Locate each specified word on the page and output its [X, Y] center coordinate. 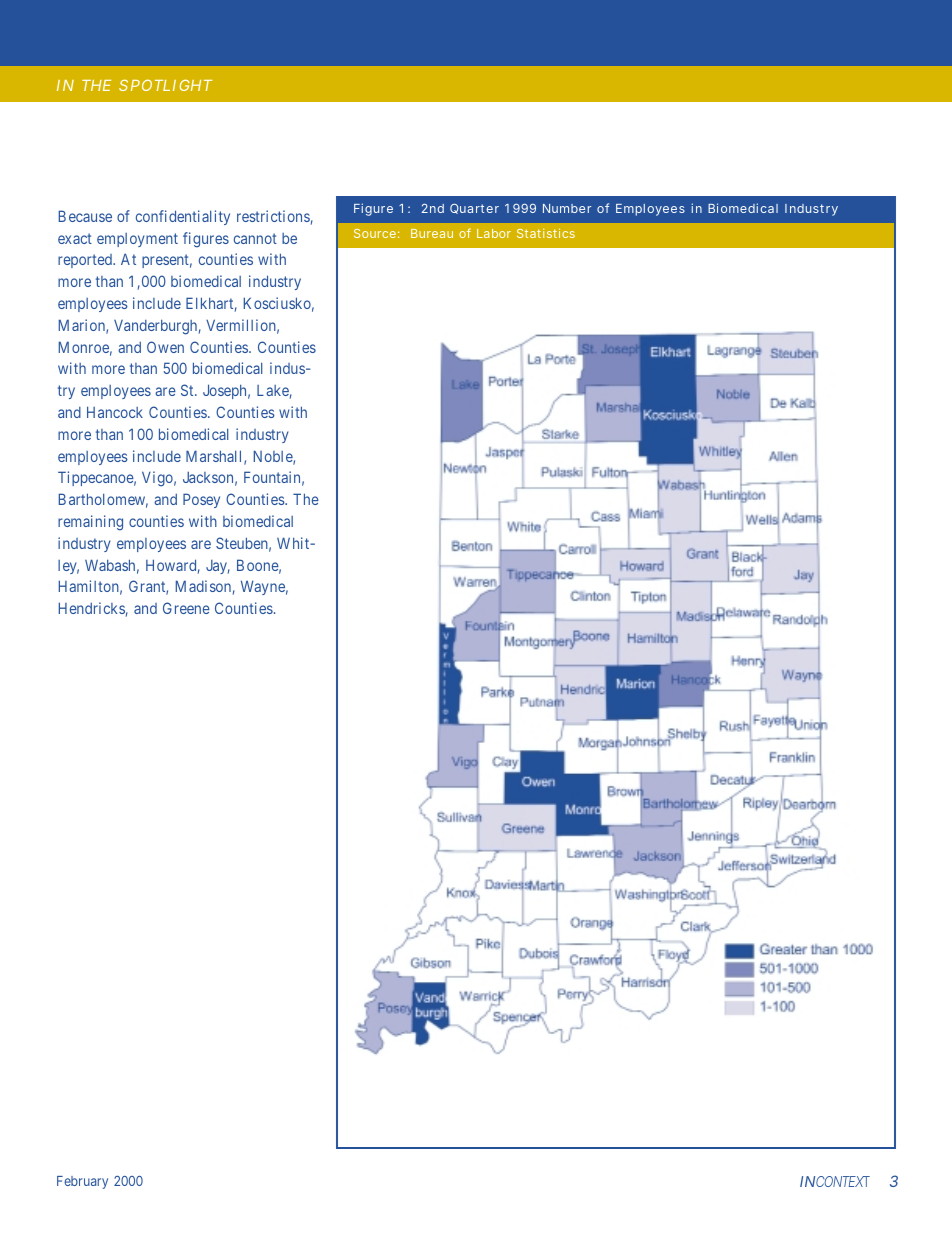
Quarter [474, 209]
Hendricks [92, 608]
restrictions [273, 216]
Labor [494, 233]
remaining [90, 523]
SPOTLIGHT [165, 85]
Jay [218, 567]
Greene [186, 608]
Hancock [115, 412]
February [82, 1182]
